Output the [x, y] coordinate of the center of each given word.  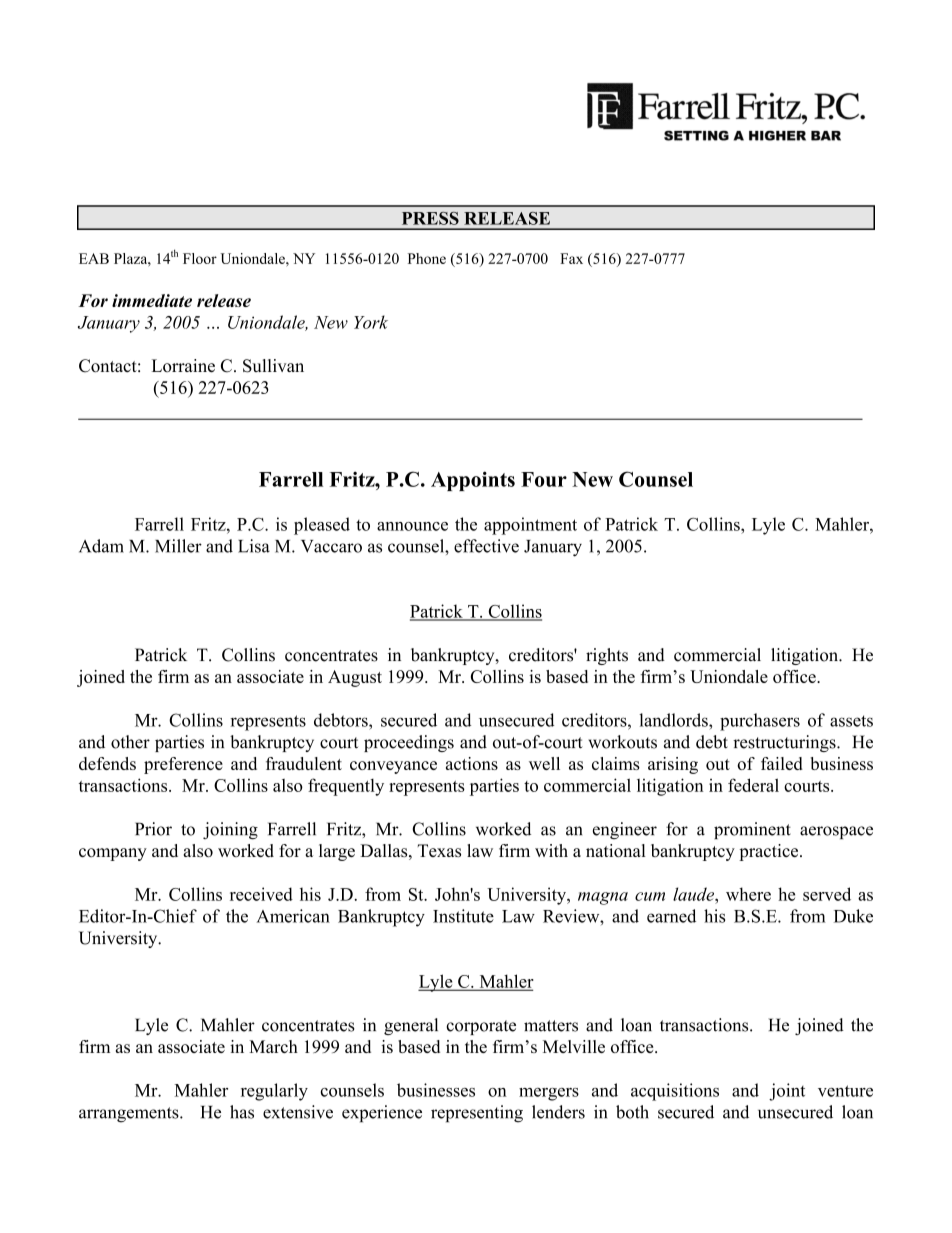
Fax [571, 258]
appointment [530, 526]
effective [486, 546]
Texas [439, 850]
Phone [427, 258]
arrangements [130, 1115]
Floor [200, 258]
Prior [153, 829]
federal [753, 785]
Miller [178, 546]
